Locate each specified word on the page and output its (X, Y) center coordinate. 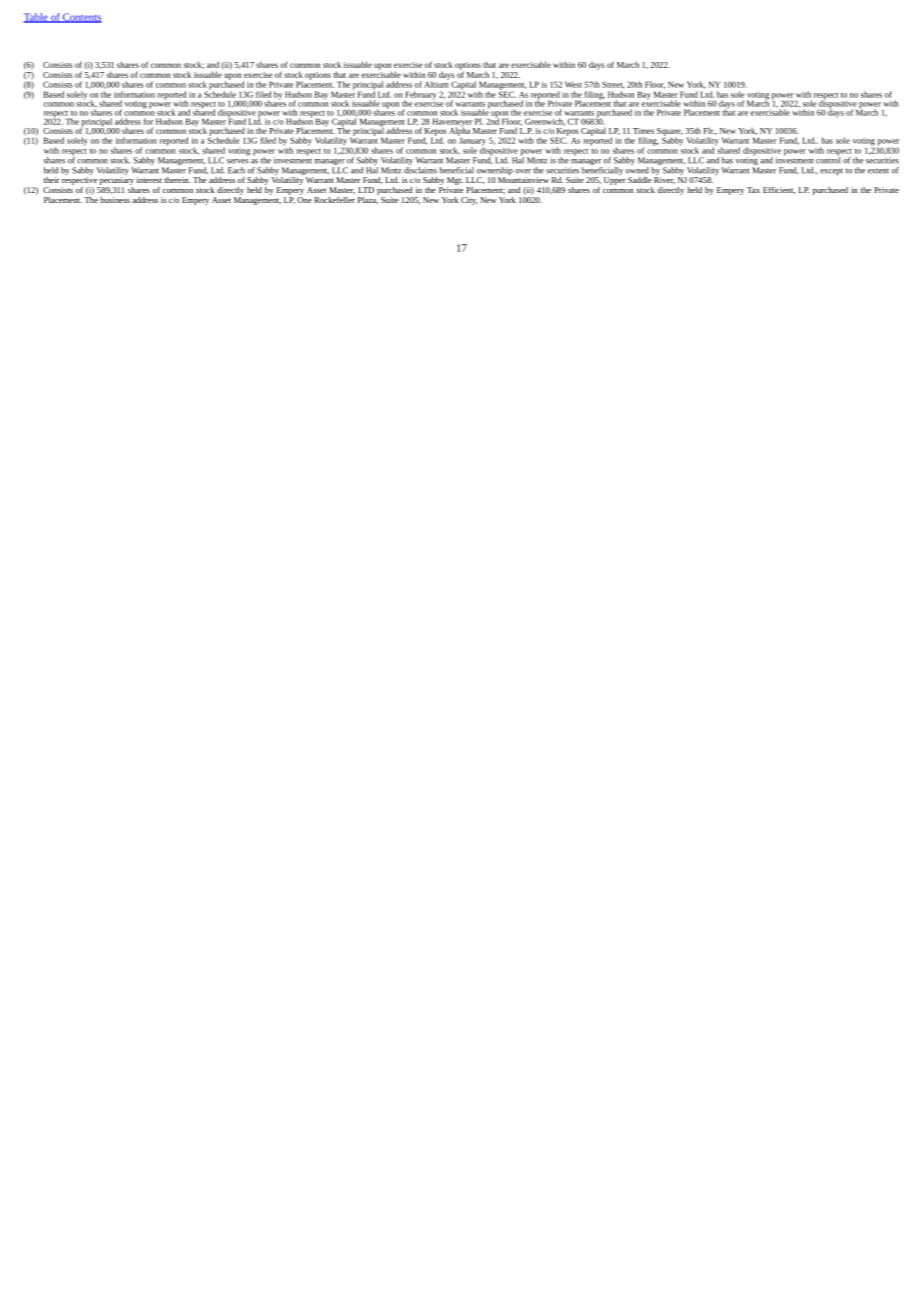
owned (637, 170)
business (115, 200)
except (831, 171)
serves (238, 161)
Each (236, 170)
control (828, 159)
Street (613, 85)
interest (149, 180)
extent (878, 171)
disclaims (420, 170)
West (573, 84)
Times (643, 131)
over (523, 171)
